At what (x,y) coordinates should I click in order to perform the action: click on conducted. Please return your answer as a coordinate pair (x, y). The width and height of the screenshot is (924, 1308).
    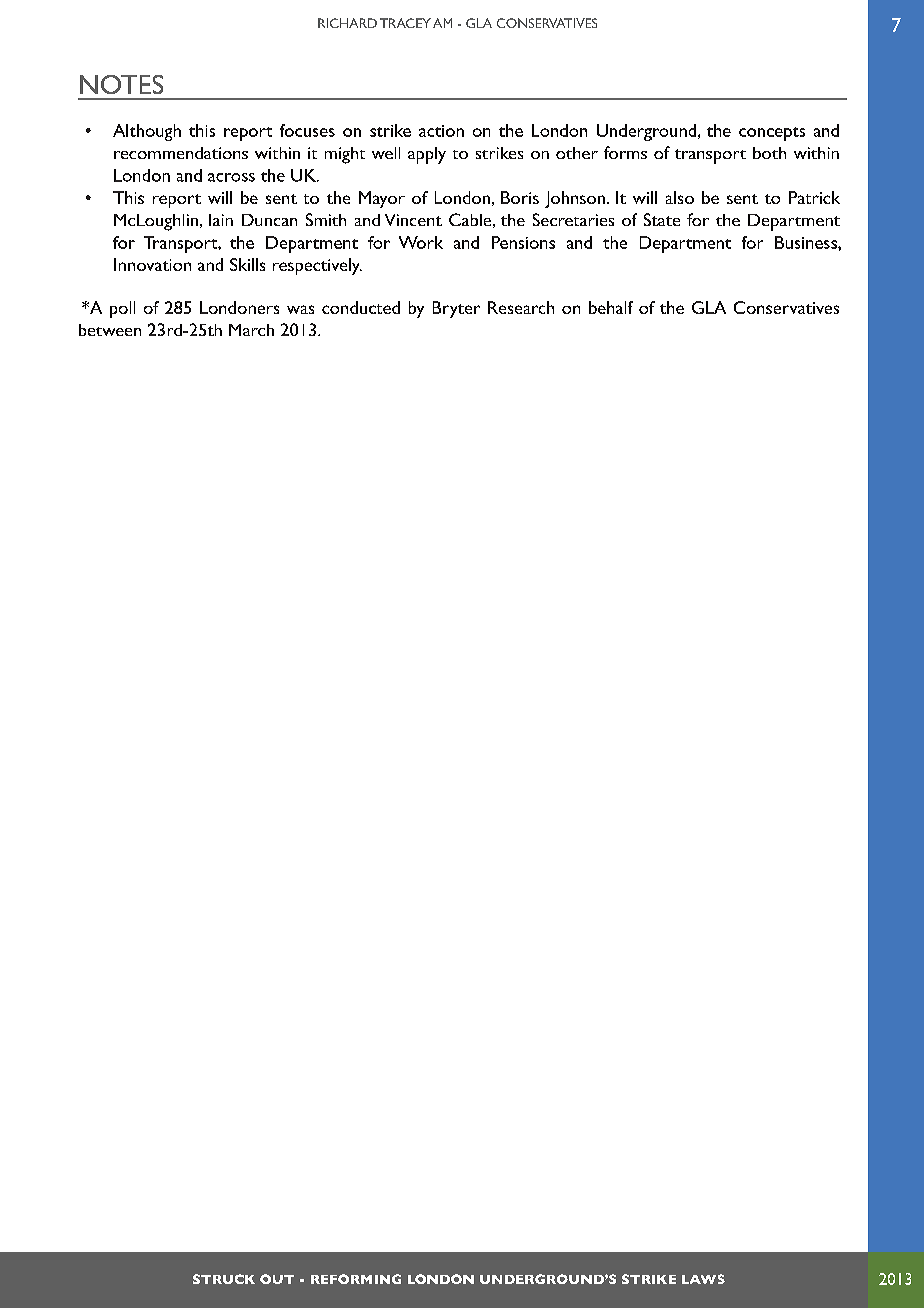
    Looking at the image, I should click on (361, 307).
